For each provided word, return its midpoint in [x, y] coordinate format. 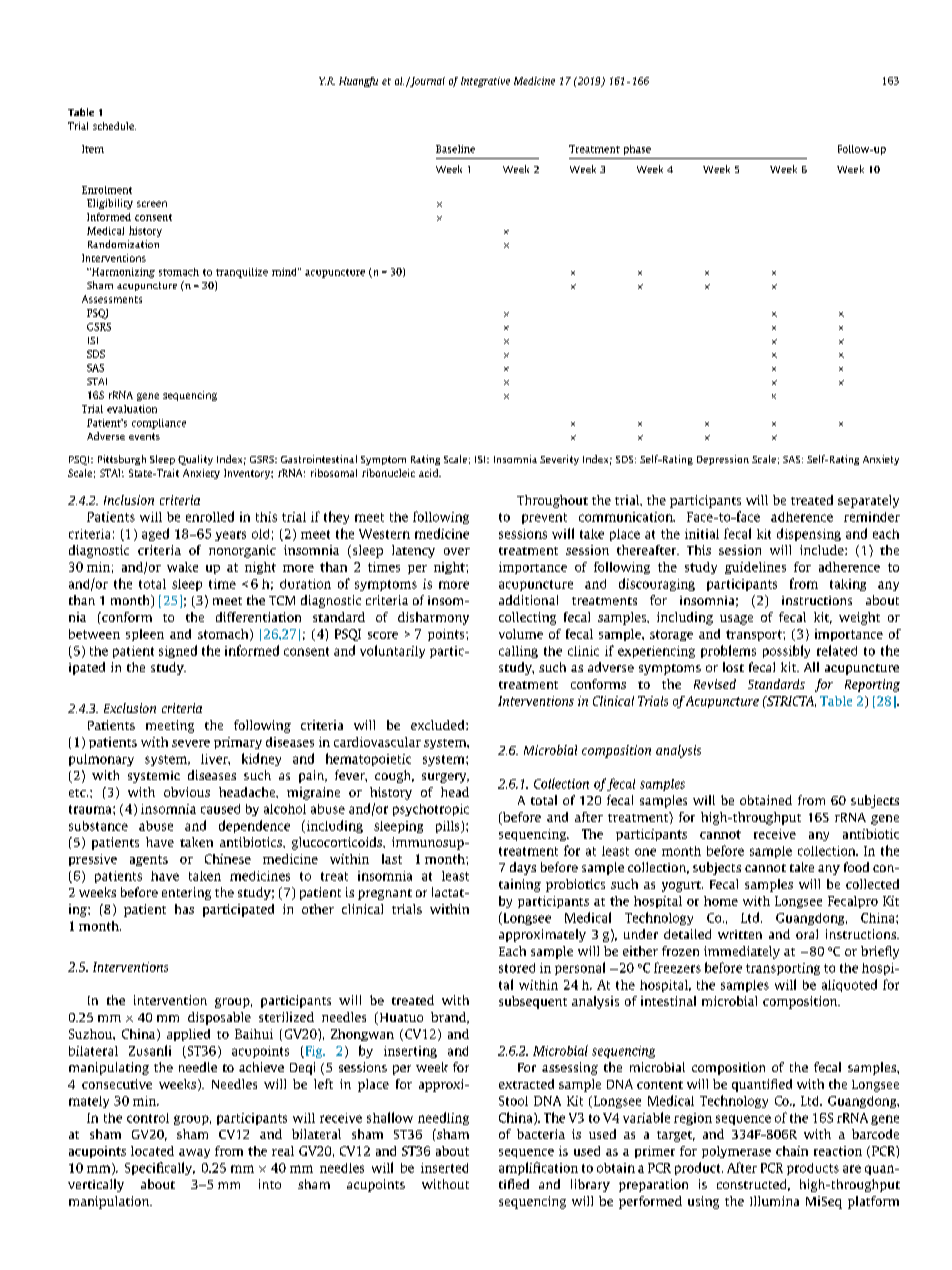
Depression [723, 460]
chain [792, 1151]
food [856, 867]
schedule [114, 126]
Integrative [485, 82]
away [194, 1153]
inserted [444, 1168]
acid [430, 473]
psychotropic [431, 810]
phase [637, 150]
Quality [195, 460]
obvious [187, 792]
